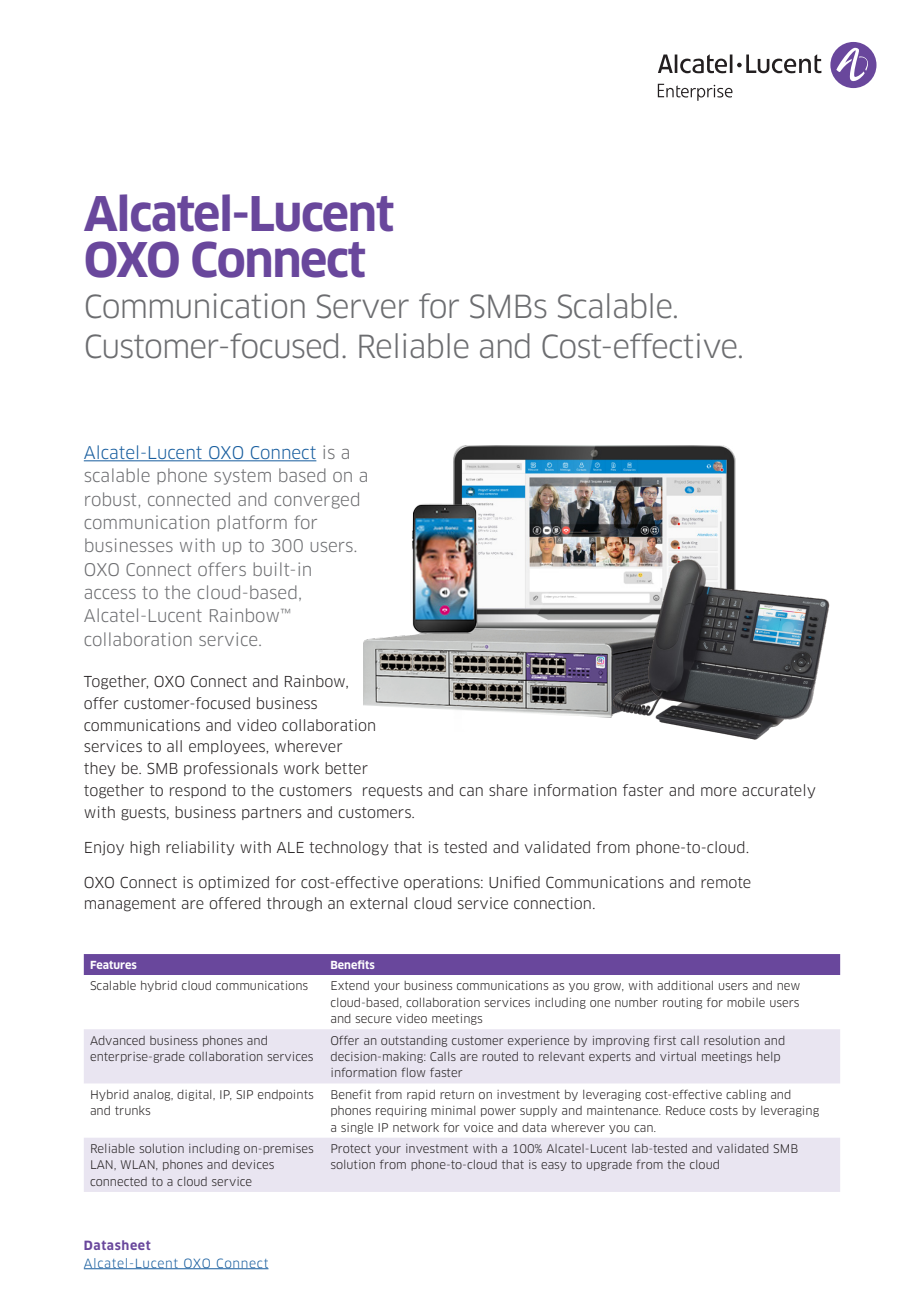  What do you see at coordinates (316, 500) in the screenshot?
I see `converged` at bounding box center [316, 500].
